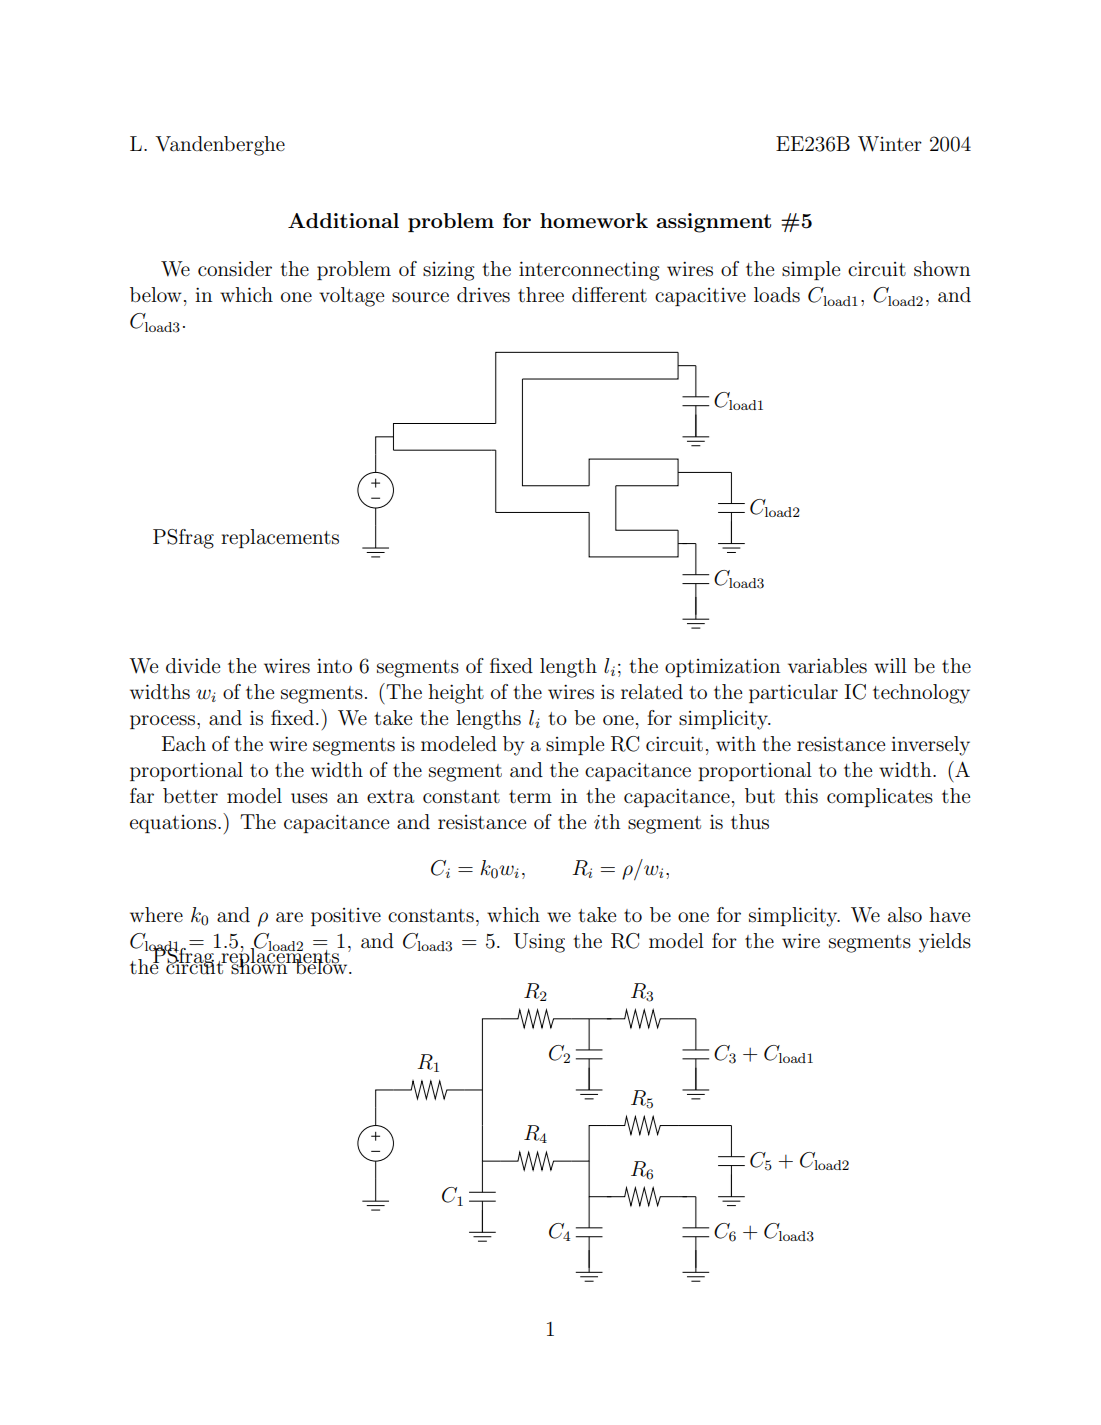 This image has width=1101, height=1425. Describe the element at coordinates (220, 146) in the image. I see `Vandenberghe` at that location.
